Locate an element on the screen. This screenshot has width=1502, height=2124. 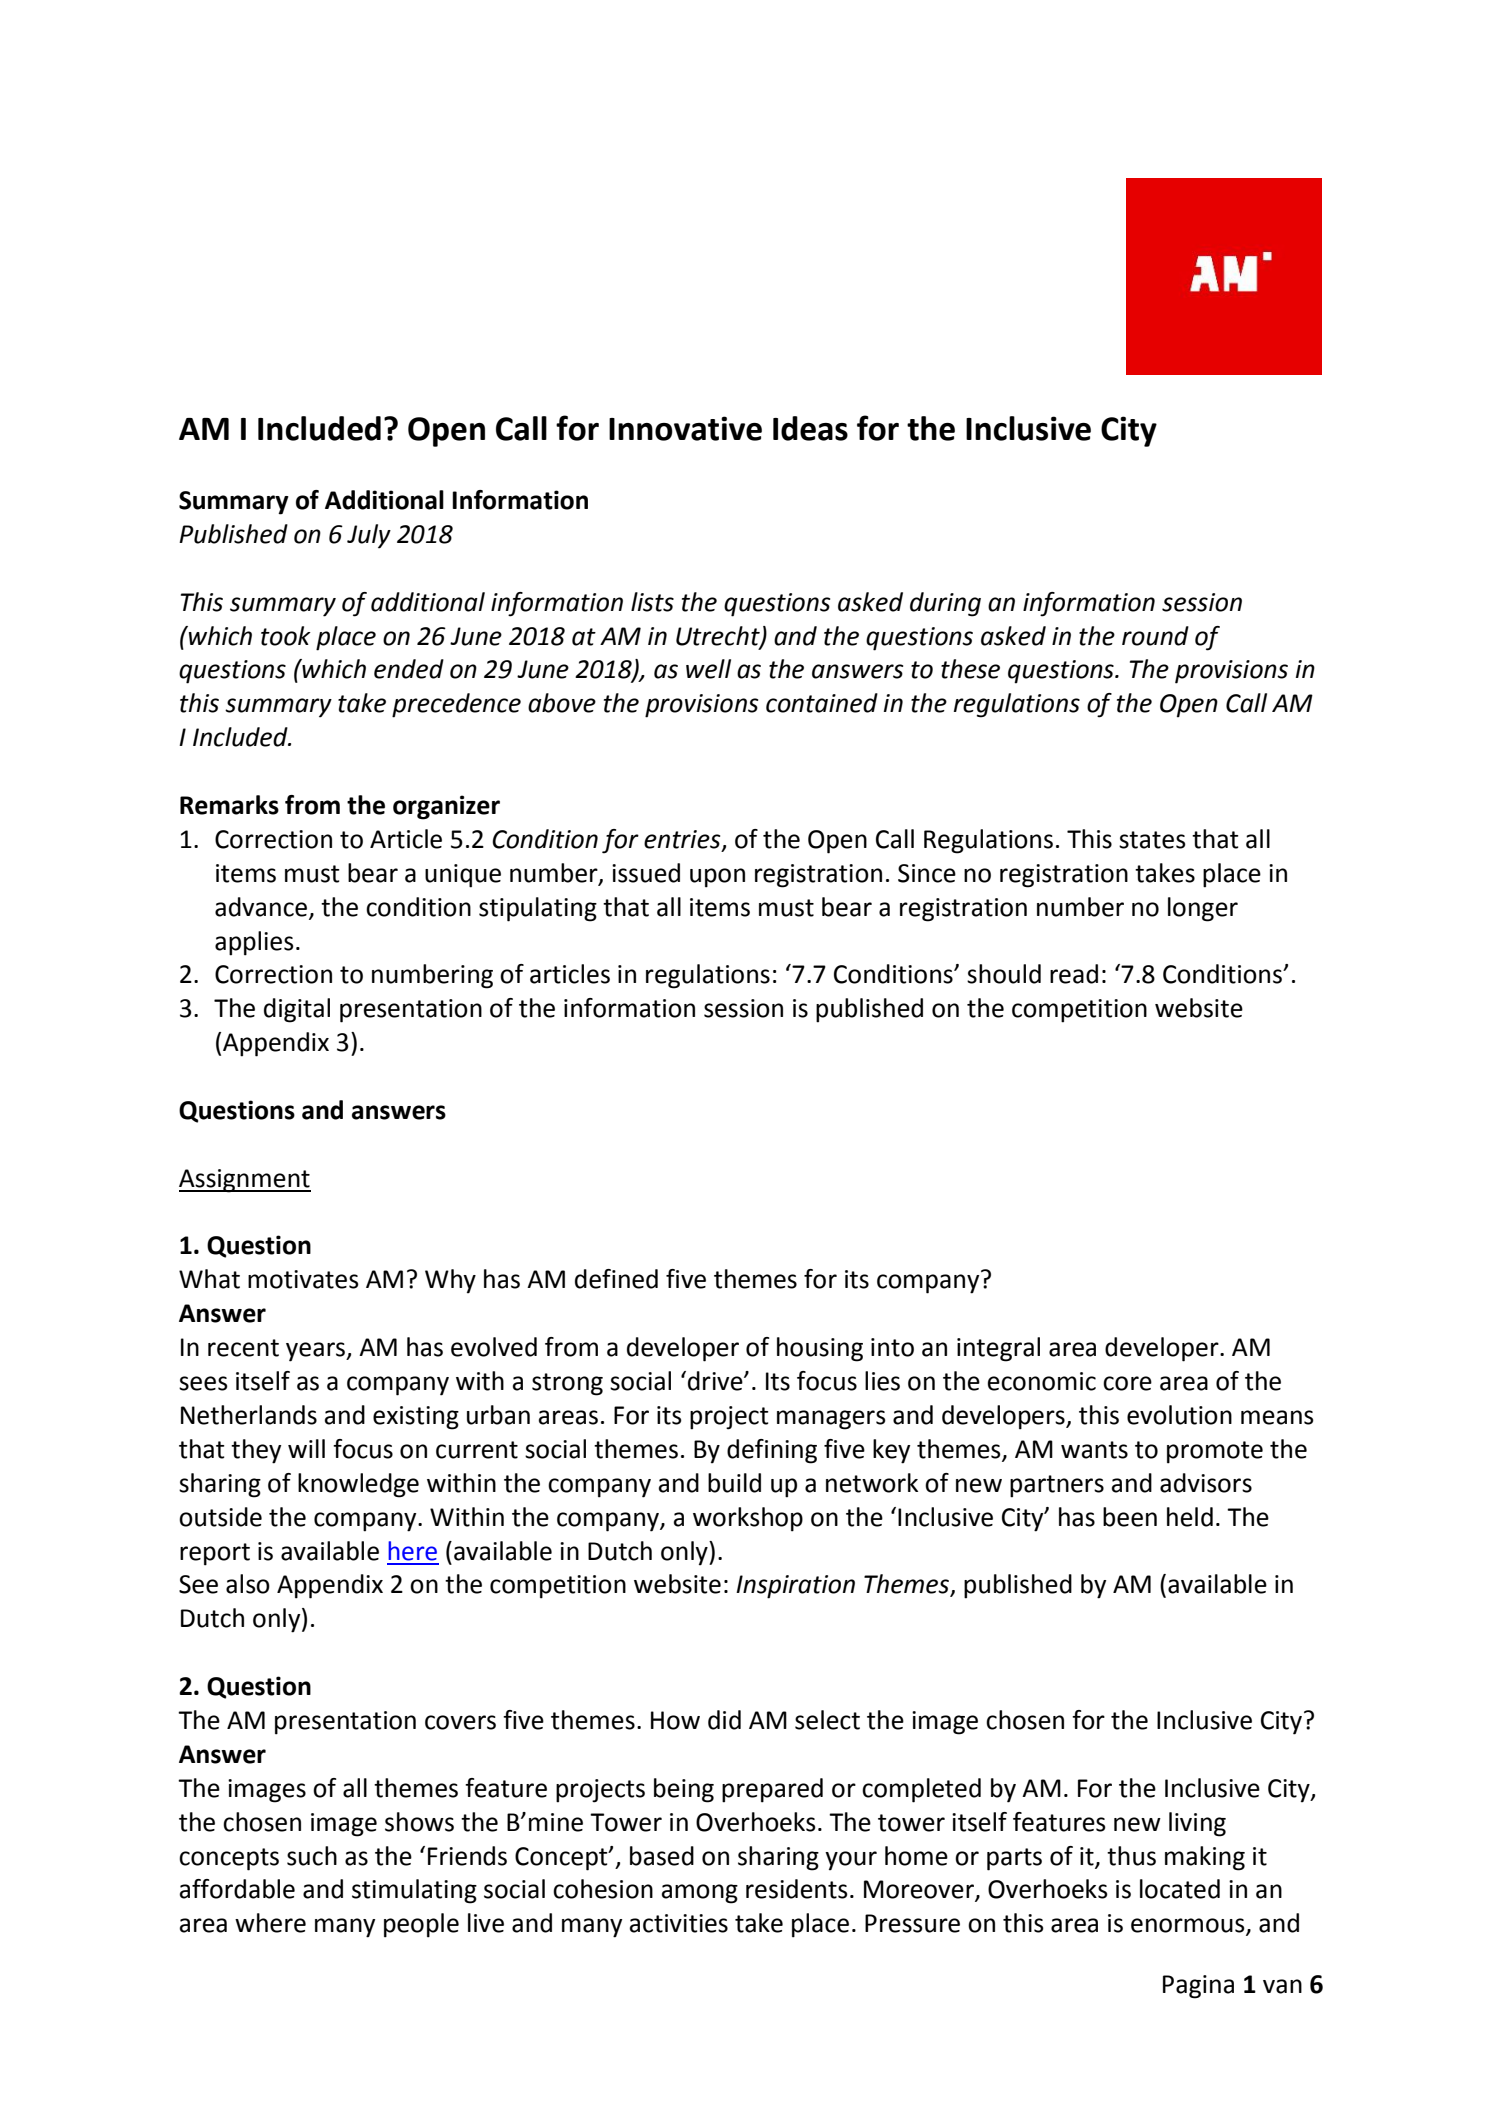
upon is located at coordinates (717, 878).
